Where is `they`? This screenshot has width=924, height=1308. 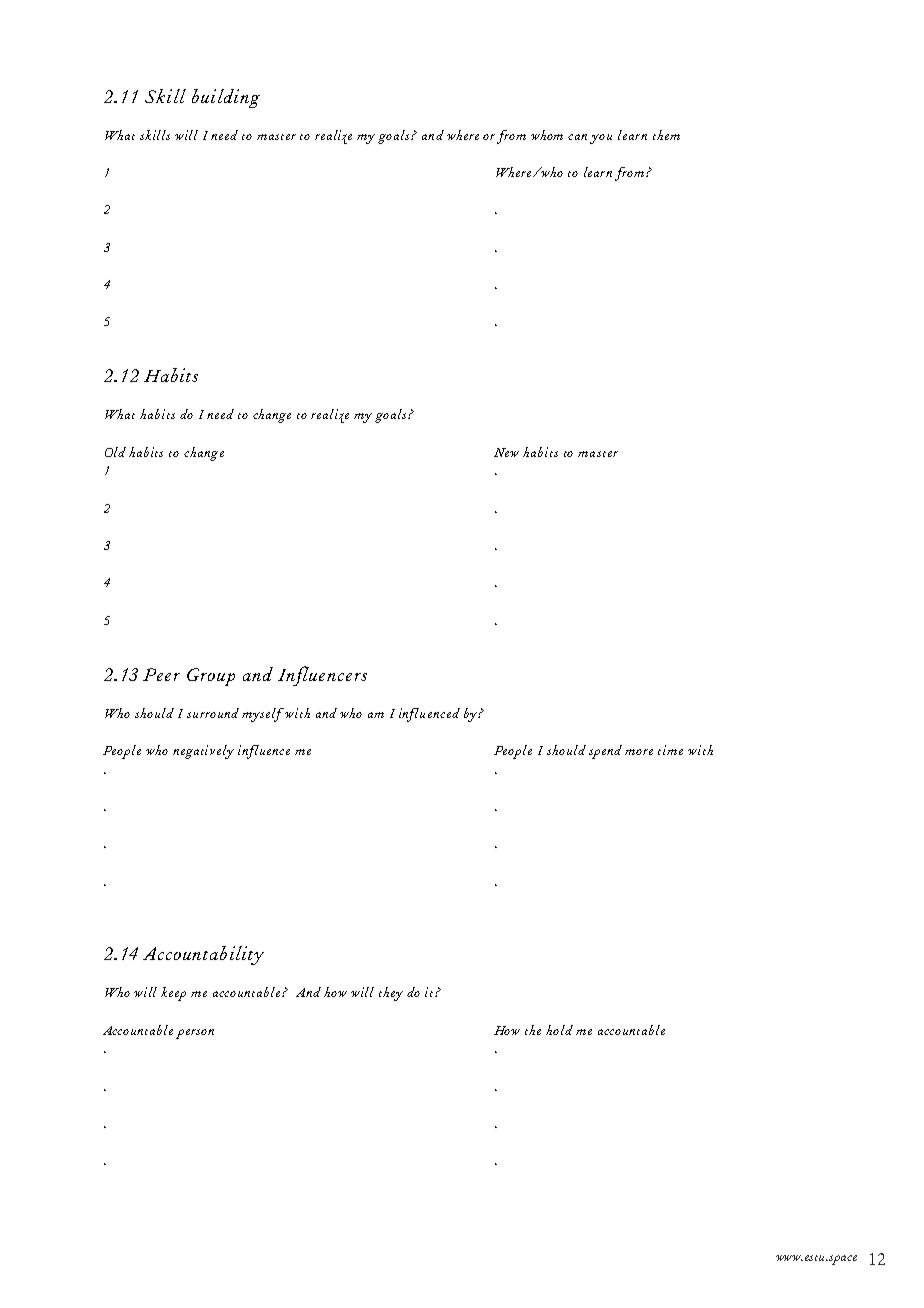 they is located at coordinates (391, 994).
